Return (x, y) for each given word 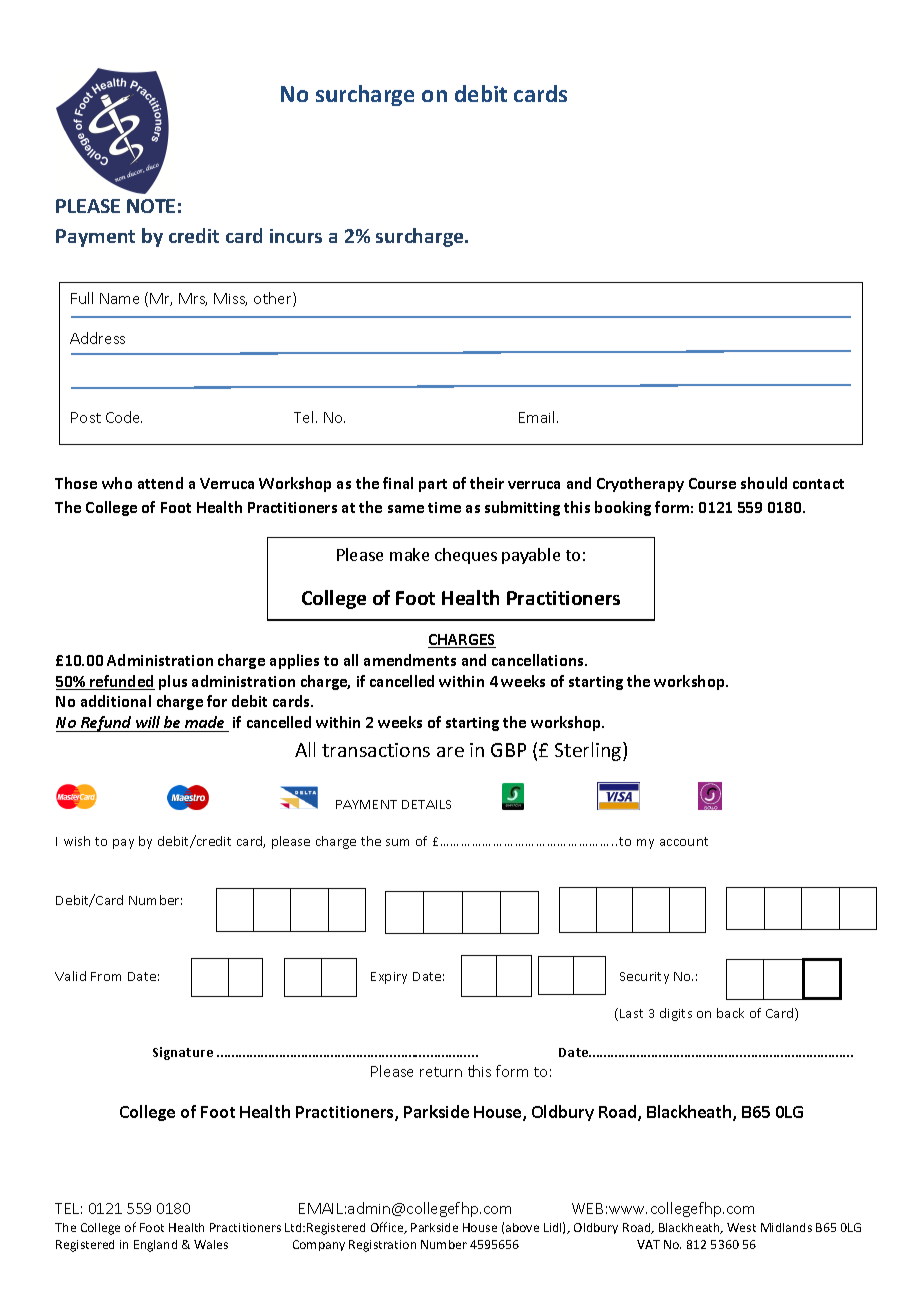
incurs (296, 236)
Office (388, 1228)
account (684, 841)
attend (160, 483)
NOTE (151, 206)
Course (712, 483)
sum (397, 842)
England (155, 1246)
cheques (466, 556)
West (741, 1227)
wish (77, 841)
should (764, 483)
